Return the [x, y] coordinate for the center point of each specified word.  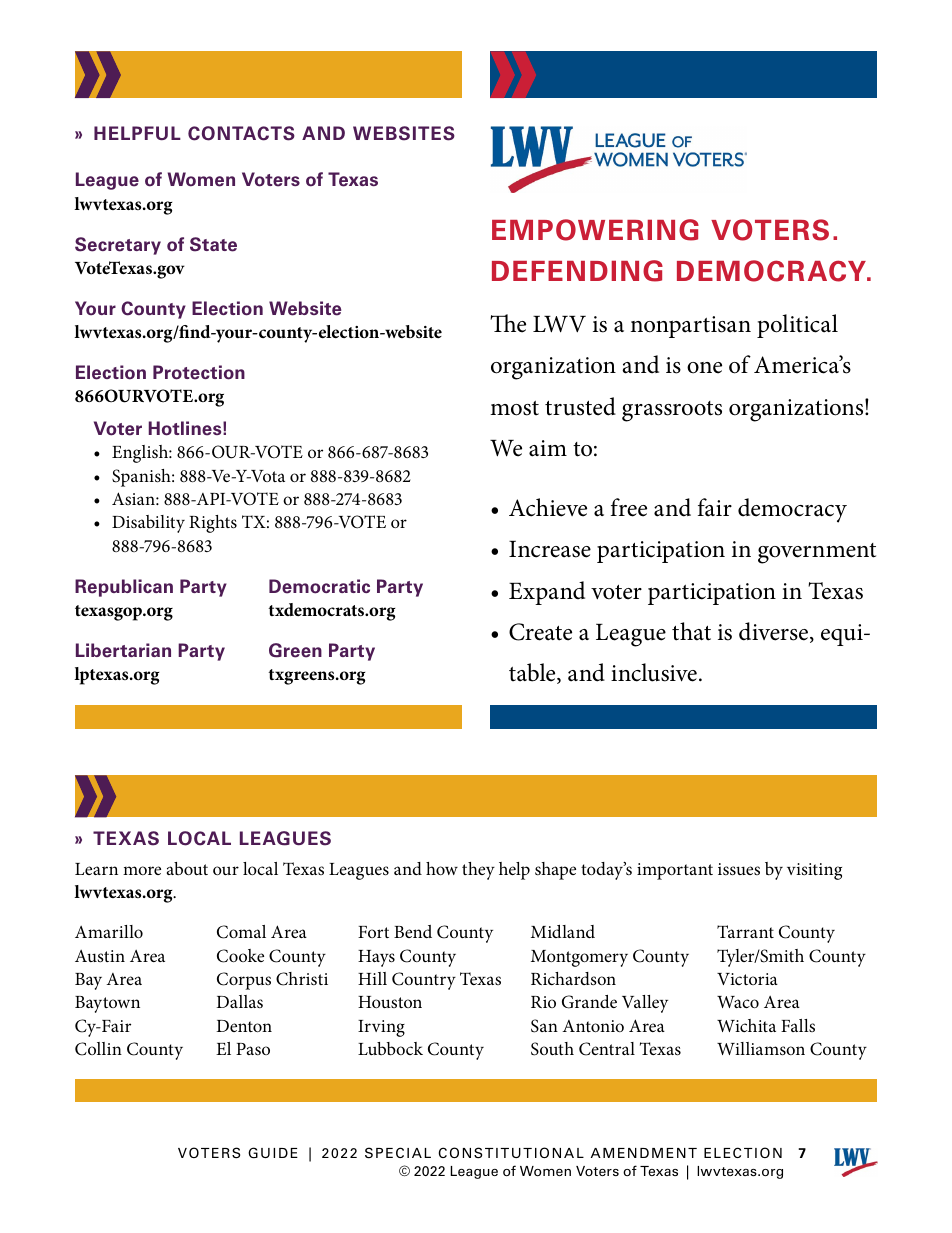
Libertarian [123, 650]
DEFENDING [577, 271]
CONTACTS [241, 133]
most [514, 408]
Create [540, 632]
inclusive [654, 672]
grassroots [672, 411]
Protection [199, 372]
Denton [244, 1026]
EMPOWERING [595, 230]
